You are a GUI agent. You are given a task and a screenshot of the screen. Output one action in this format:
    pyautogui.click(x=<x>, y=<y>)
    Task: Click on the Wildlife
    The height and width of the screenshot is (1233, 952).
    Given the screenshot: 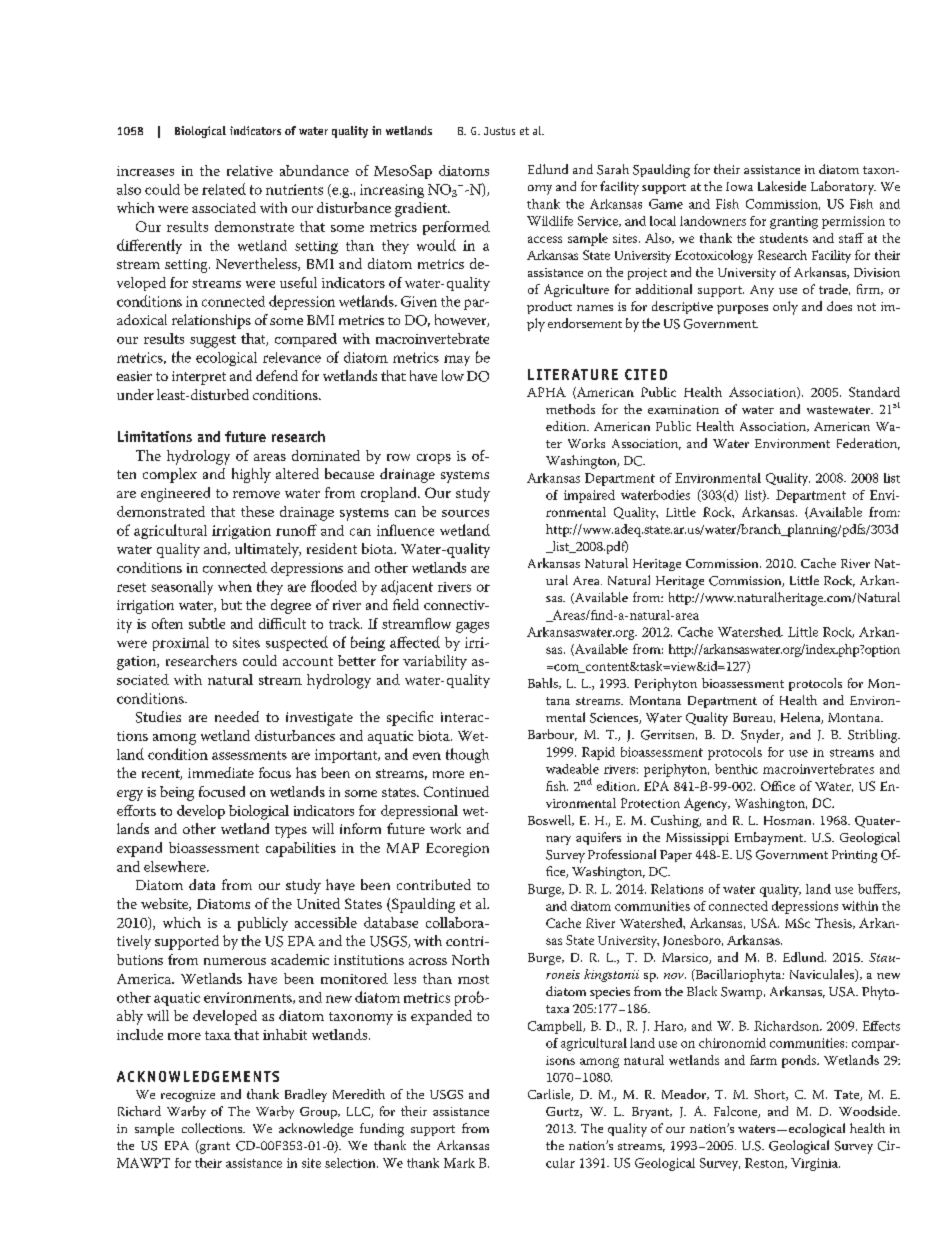 What is the action you would take?
    pyautogui.click(x=550, y=221)
